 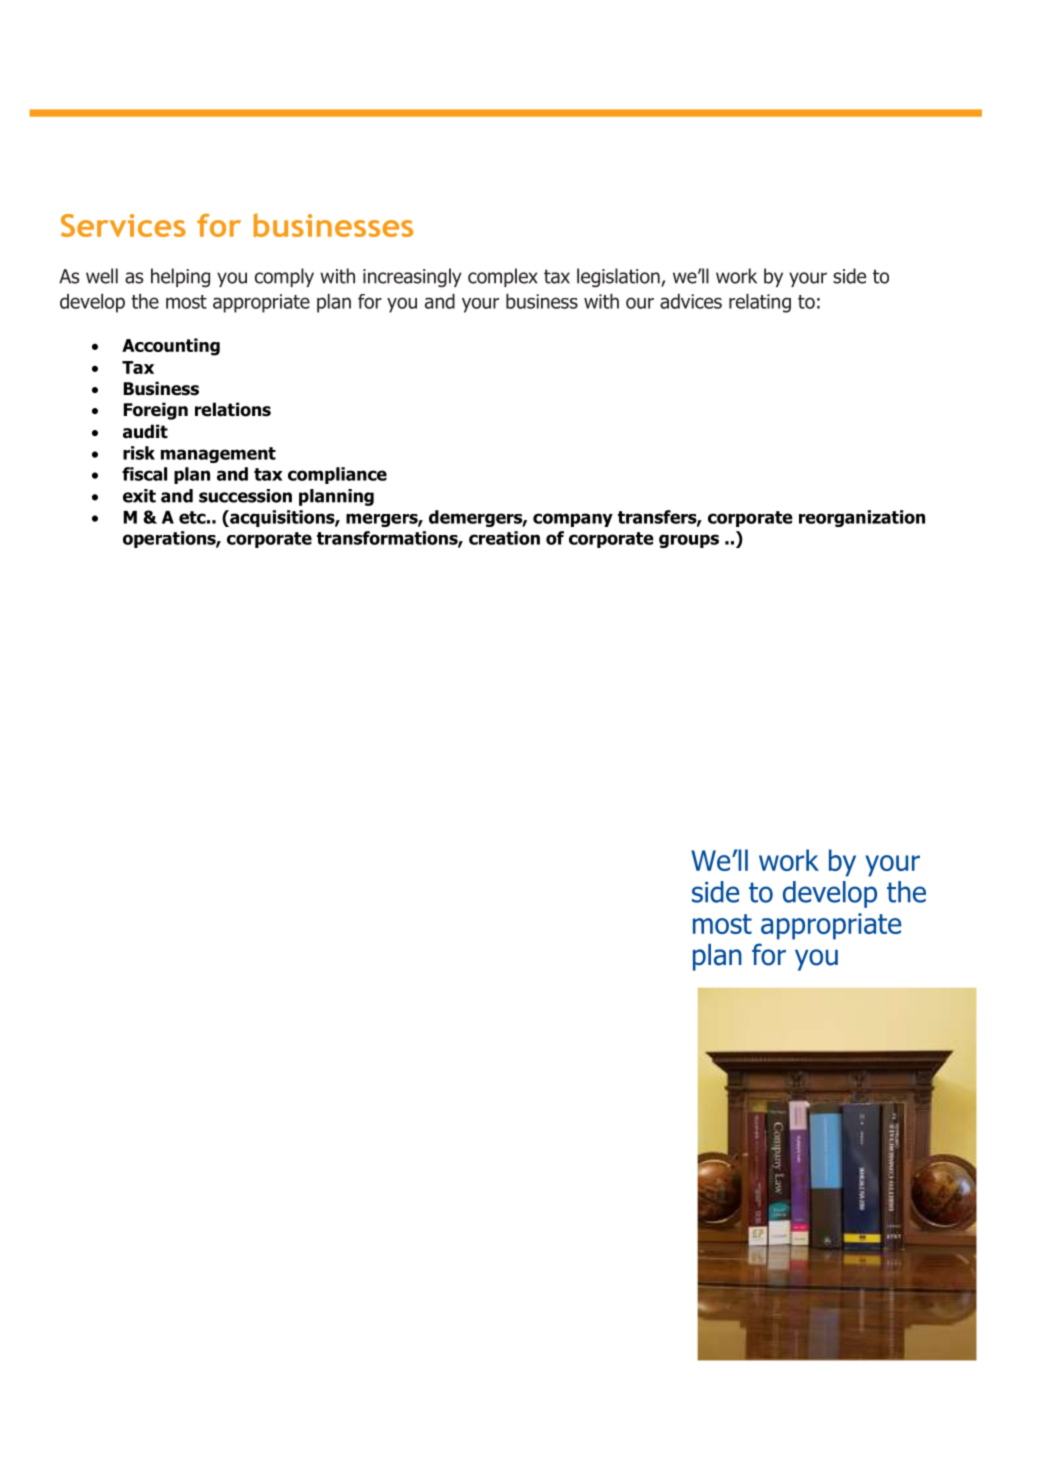 I want to click on complex, so click(x=503, y=277).
